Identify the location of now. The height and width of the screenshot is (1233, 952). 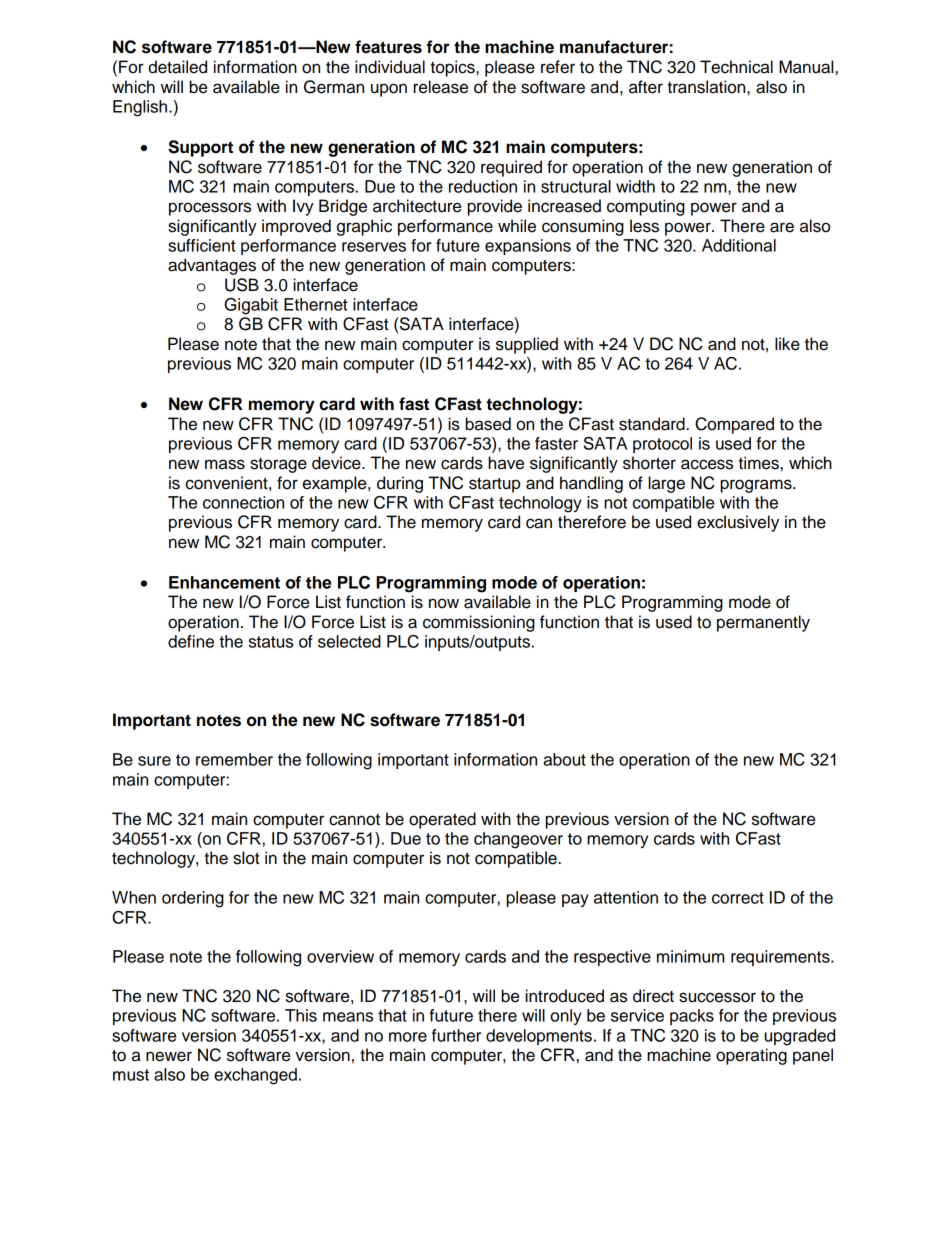
(444, 603).
